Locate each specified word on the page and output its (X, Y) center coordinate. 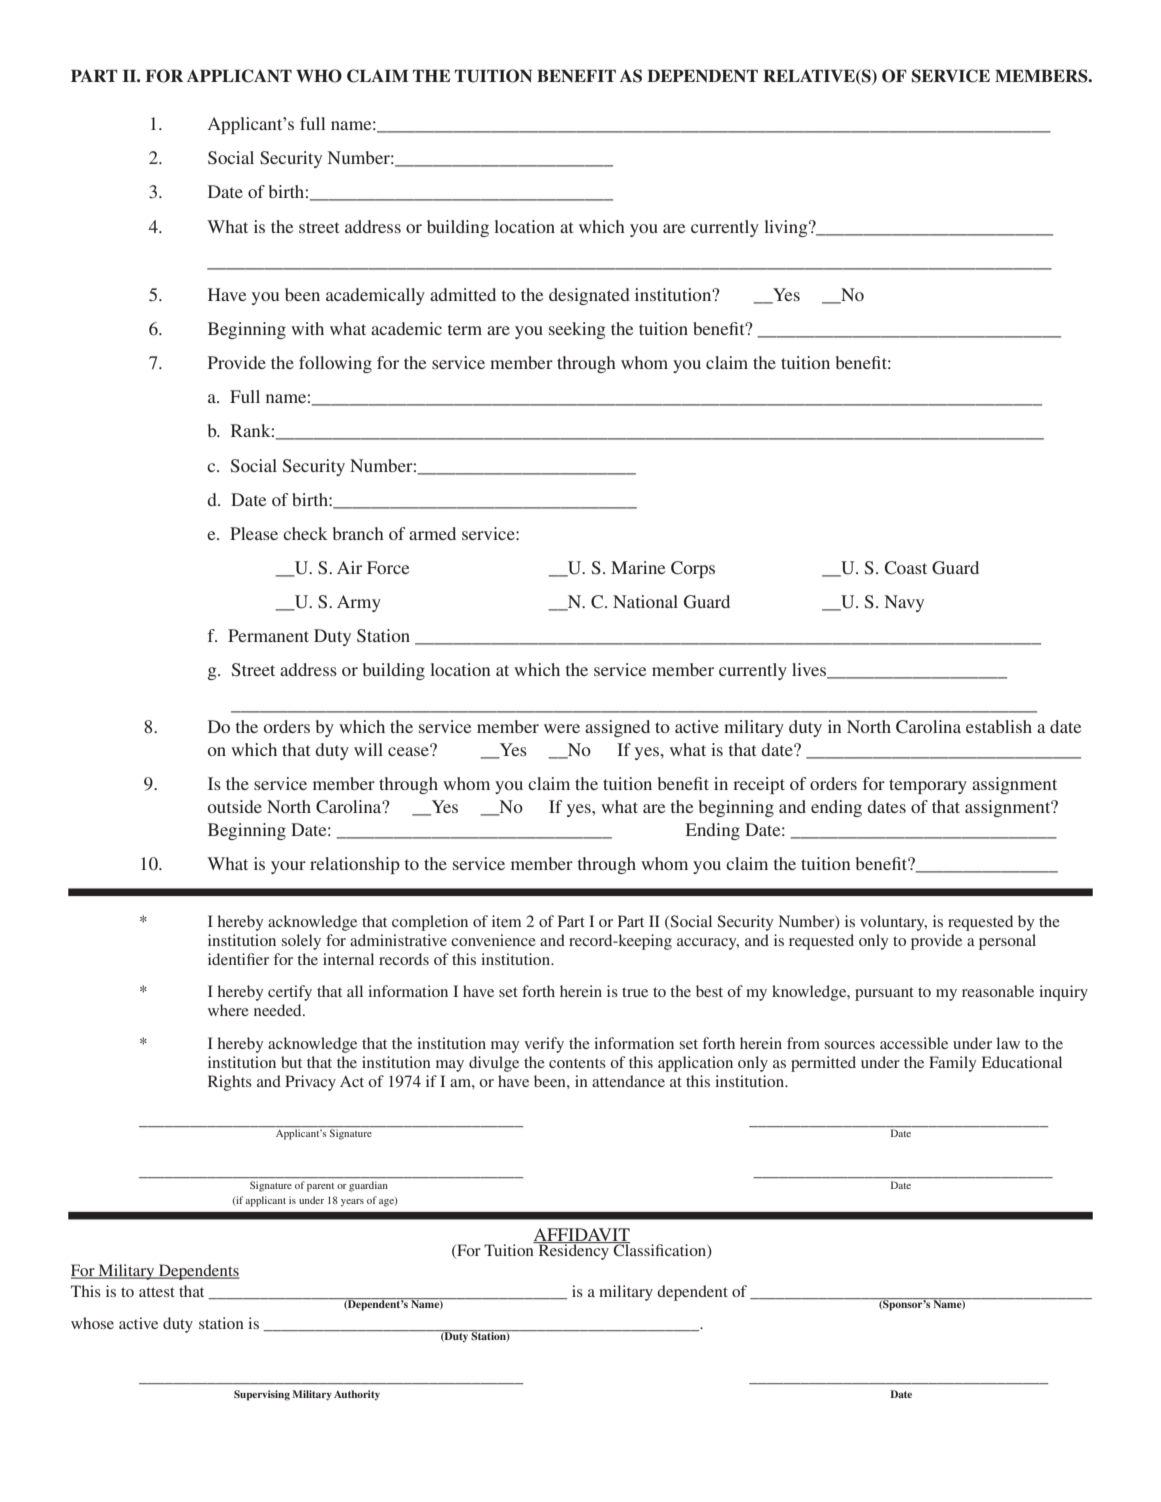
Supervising (262, 1395)
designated (589, 296)
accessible (914, 1043)
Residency (573, 1251)
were (562, 728)
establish (999, 726)
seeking (577, 330)
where (228, 1010)
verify (544, 1045)
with (307, 328)
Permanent (268, 635)
